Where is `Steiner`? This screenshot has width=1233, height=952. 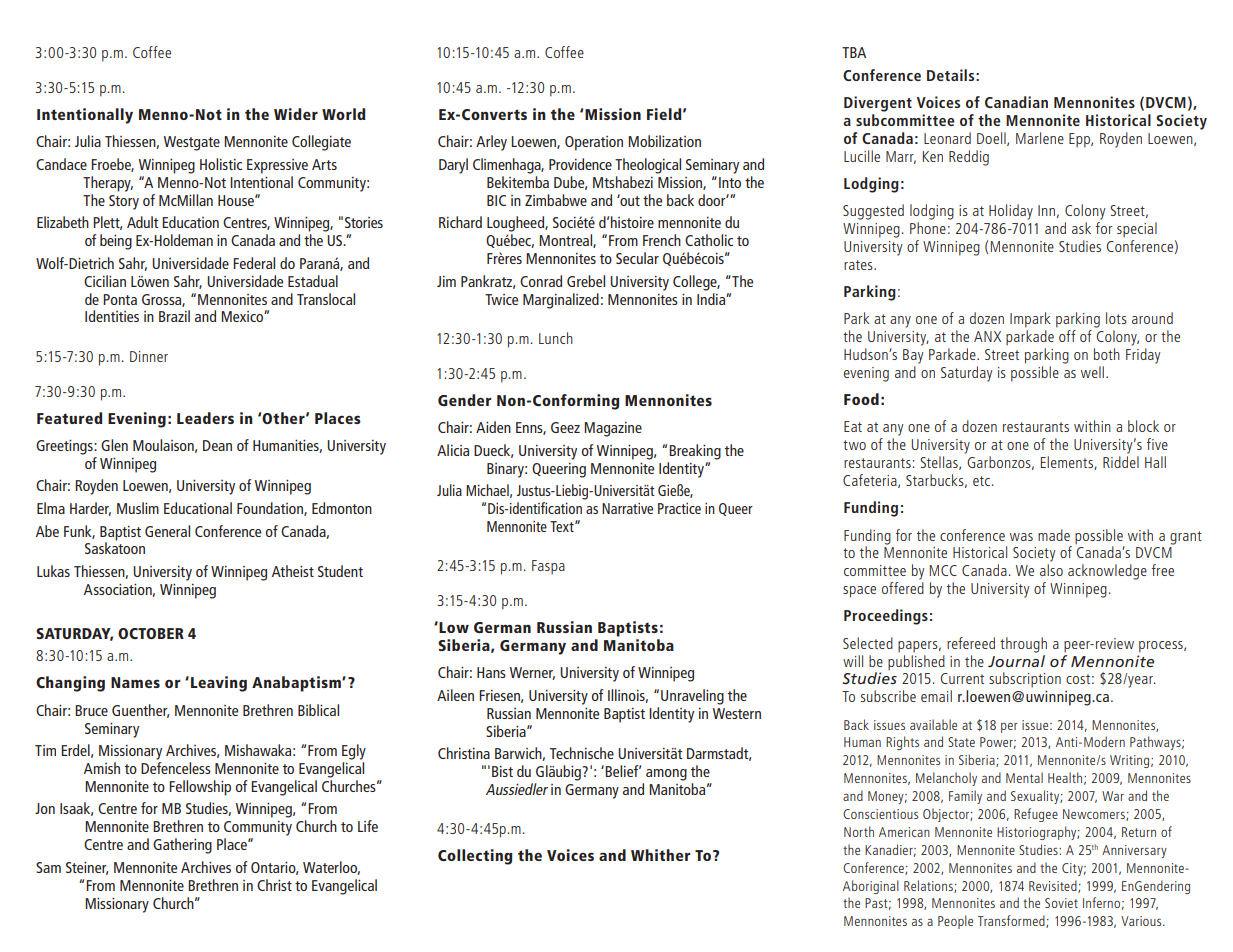
Steiner is located at coordinates (87, 868).
